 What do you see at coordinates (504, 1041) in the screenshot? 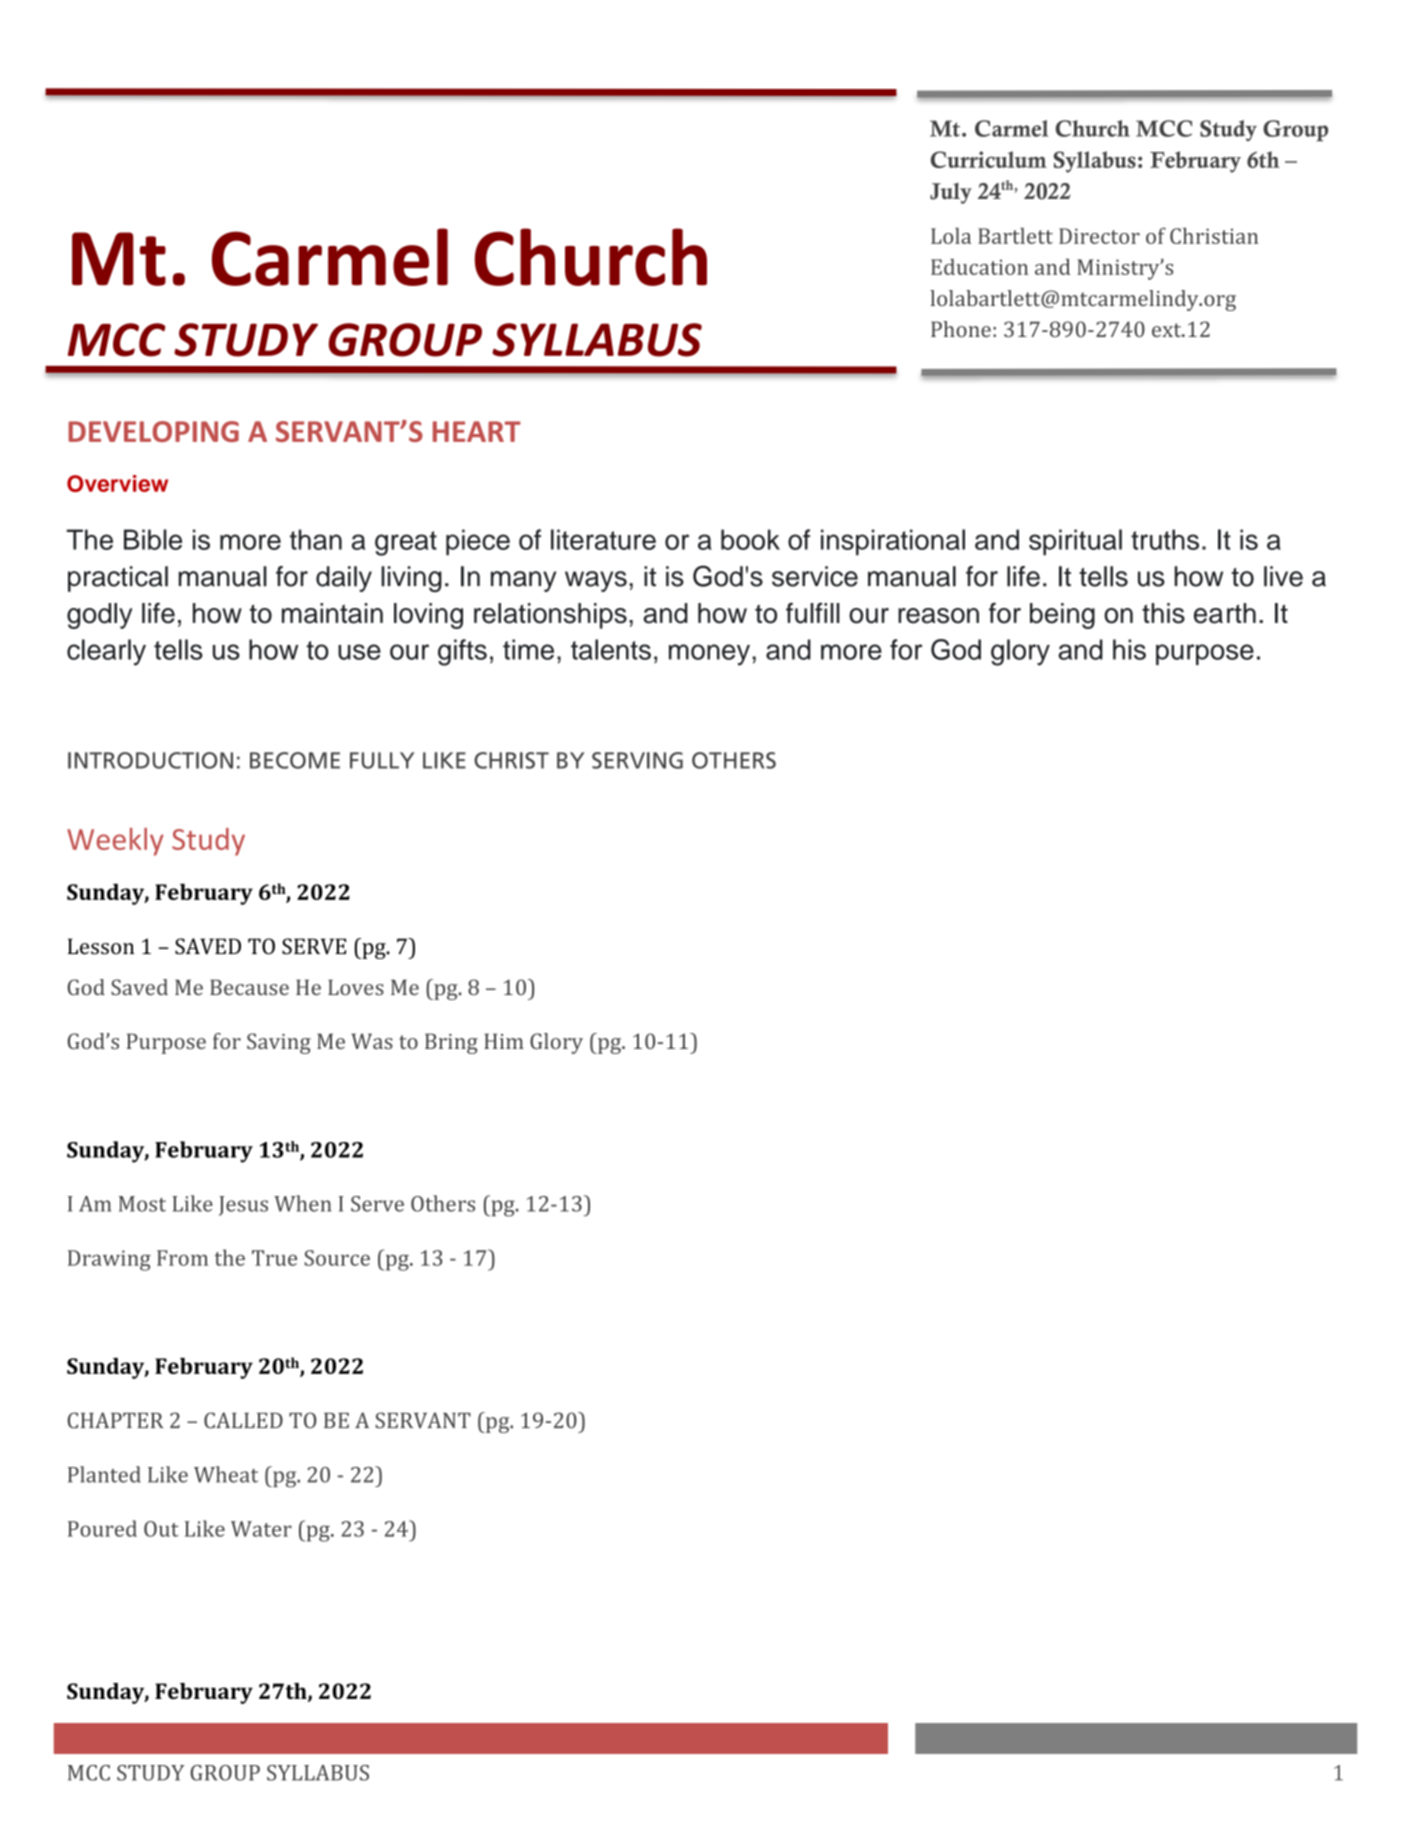
I see `Him` at bounding box center [504, 1041].
